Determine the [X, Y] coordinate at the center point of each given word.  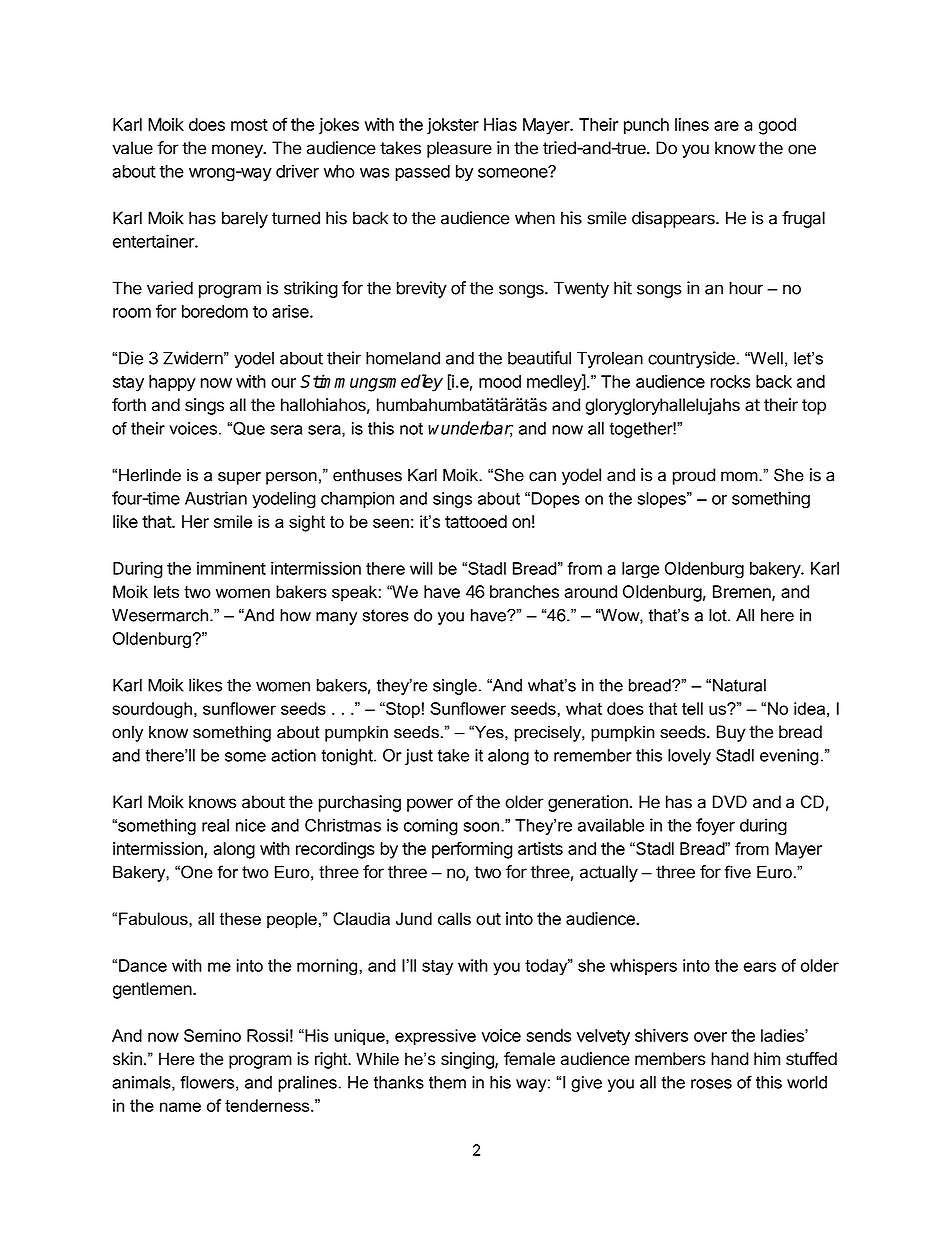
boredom [215, 311]
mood [500, 381]
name [180, 1107]
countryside [692, 359]
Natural [739, 685]
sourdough [152, 710]
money [238, 151]
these [240, 918]
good [777, 126]
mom [740, 476]
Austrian [216, 498]
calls [454, 918]
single [455, 687]
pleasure [459, 149]
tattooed [476, 521]
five [737, 872]
